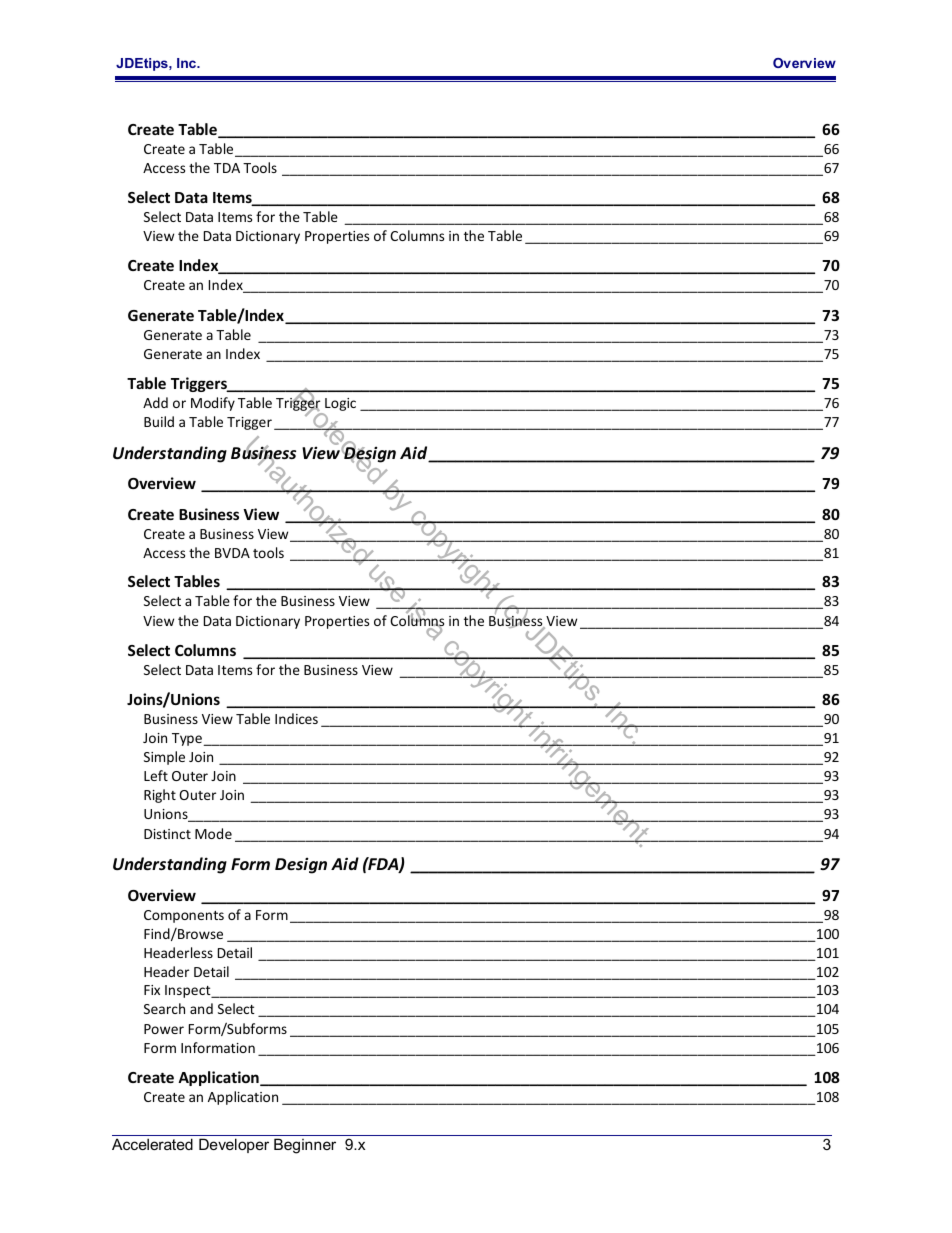 The height and width of the screenshot is (1233, 952). What do you see at coordinates (227, 168) in the screenshot?
I see `TDA` at bounding box center [227, 168].
